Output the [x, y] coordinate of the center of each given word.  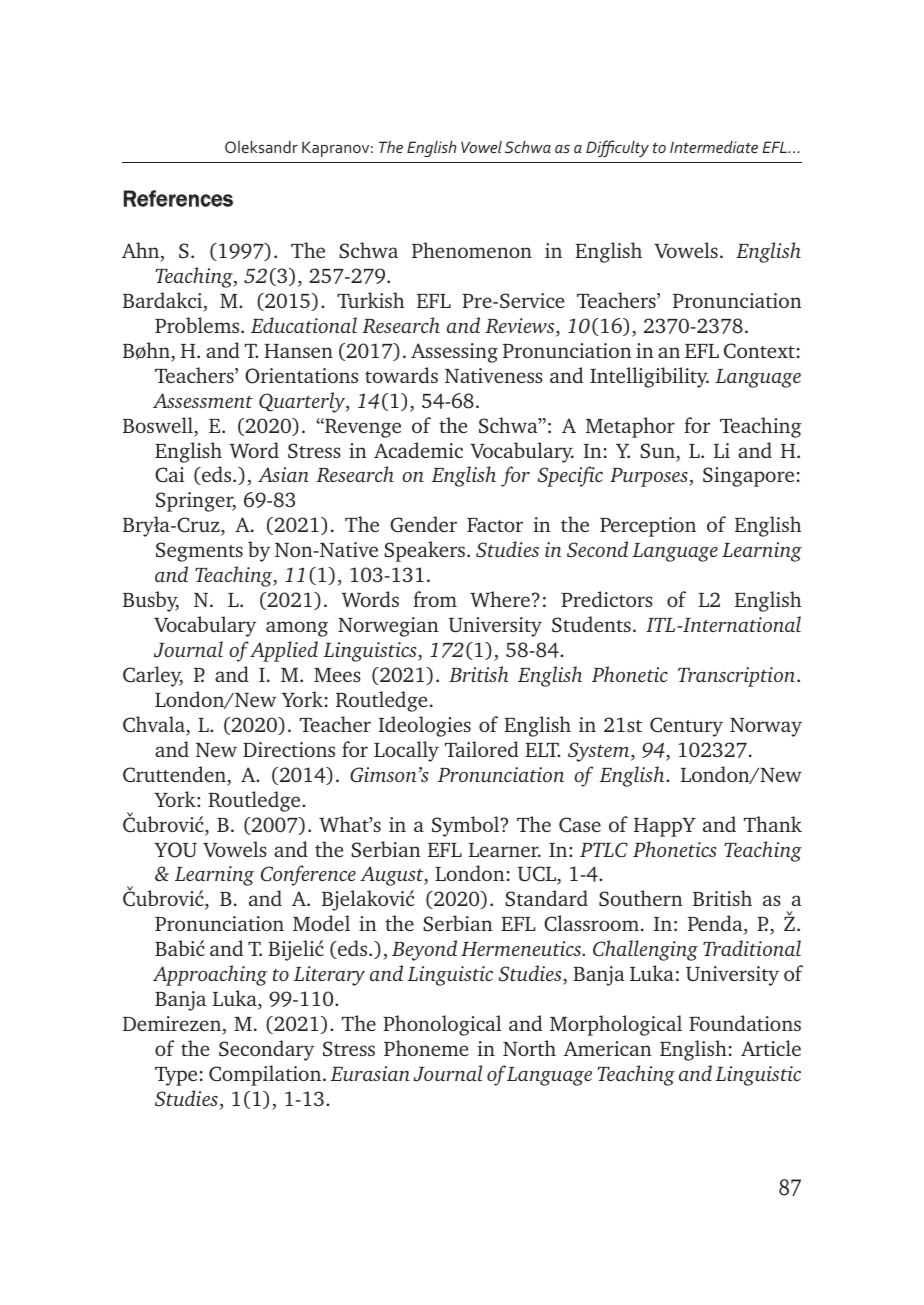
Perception [648, 527]
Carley [153, 676]
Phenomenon [472, 250]
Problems [198, 325]
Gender [423, 524]
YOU [175, 850]
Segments [199, 552]
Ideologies [424, 726]
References [178, 198]
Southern [641, 898]
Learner [505, 850]
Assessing [454, 353]
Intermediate [714, 147]
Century [686, 727]
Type [176, 1076]
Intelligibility [649, 377]
